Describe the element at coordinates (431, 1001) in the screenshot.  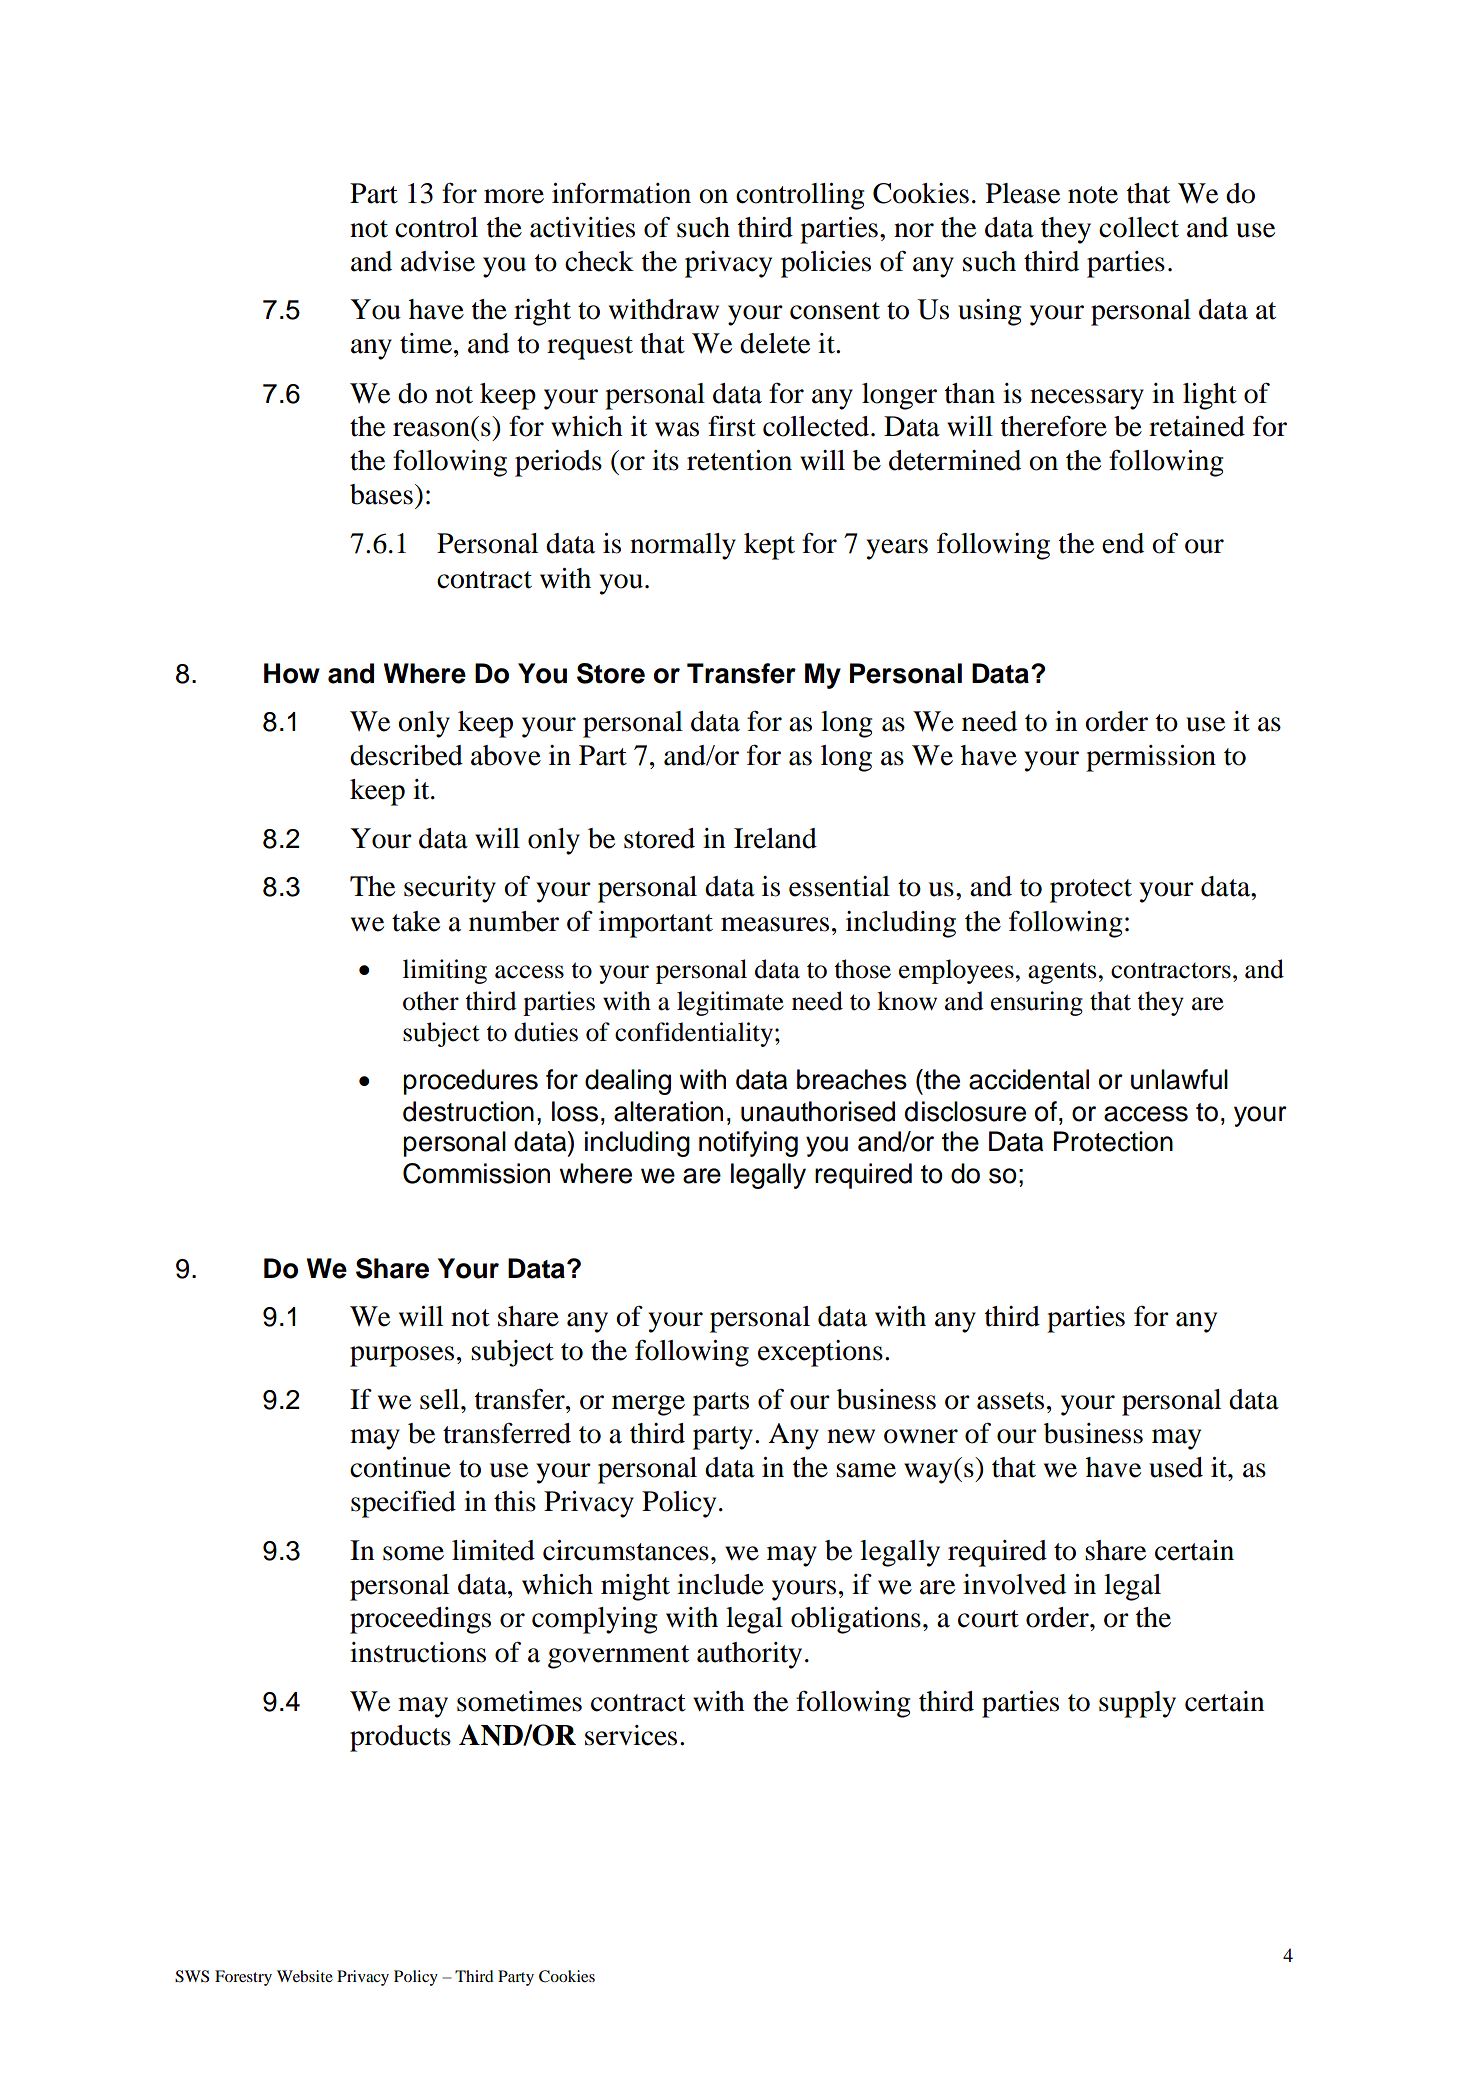
I see `other` at that location.
